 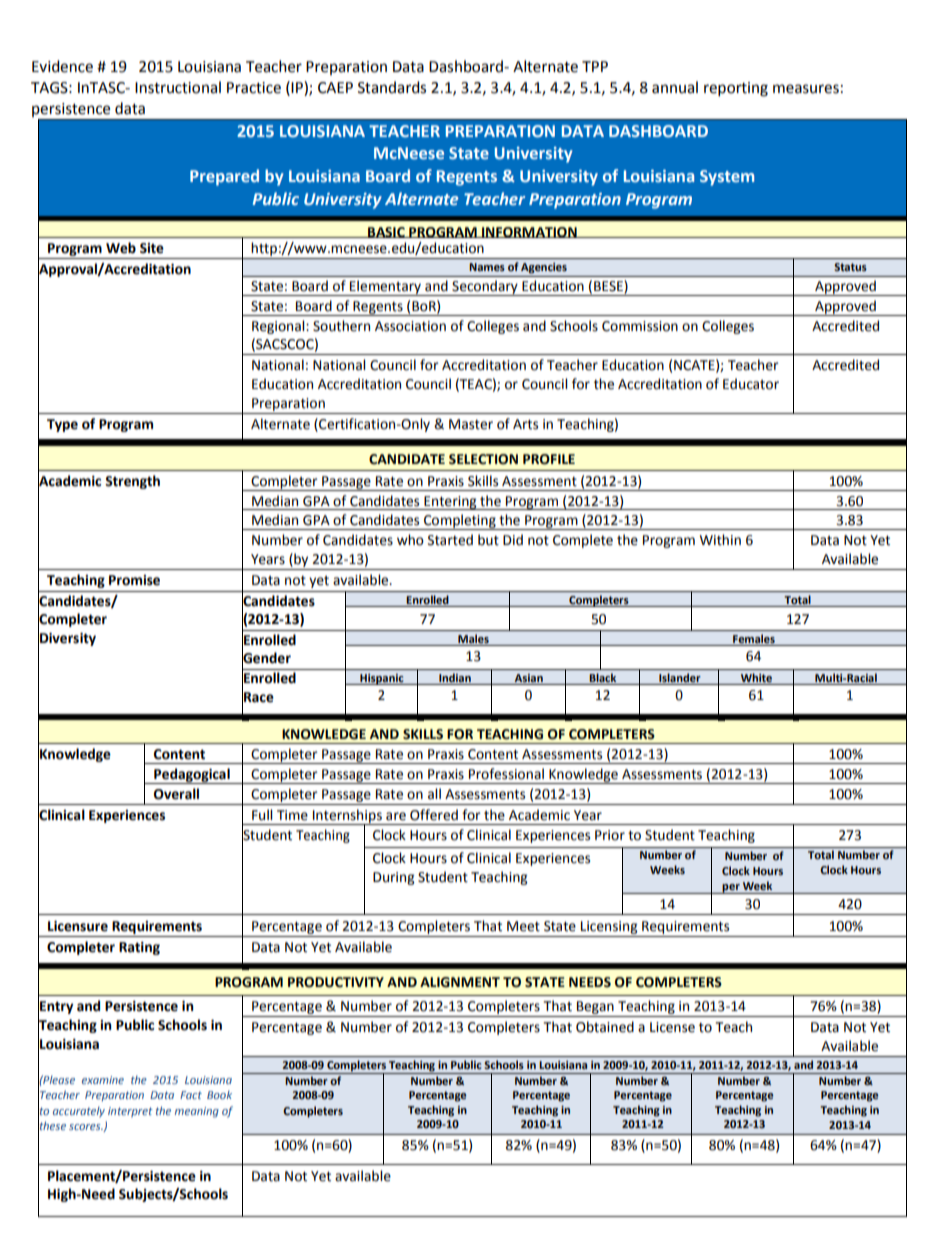 What do you see at coordinates (506, 774) in the page?
I see `Professional` at bounding box center [506, 774].
